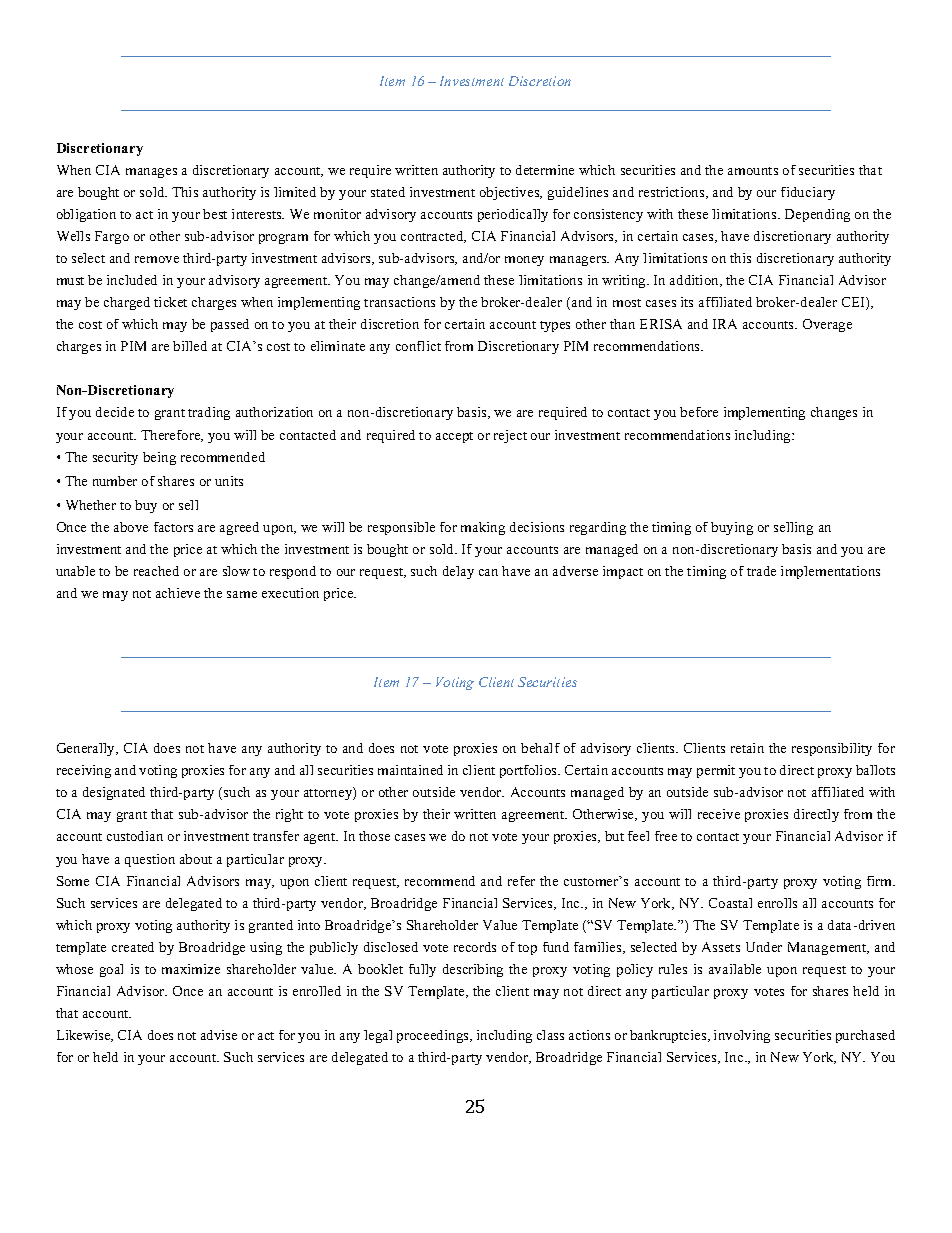 This screenshot has height=1233, width=952. Describe the element at coordinates (808, 193) in the screenshot. I see `fiduciary` at that location.
